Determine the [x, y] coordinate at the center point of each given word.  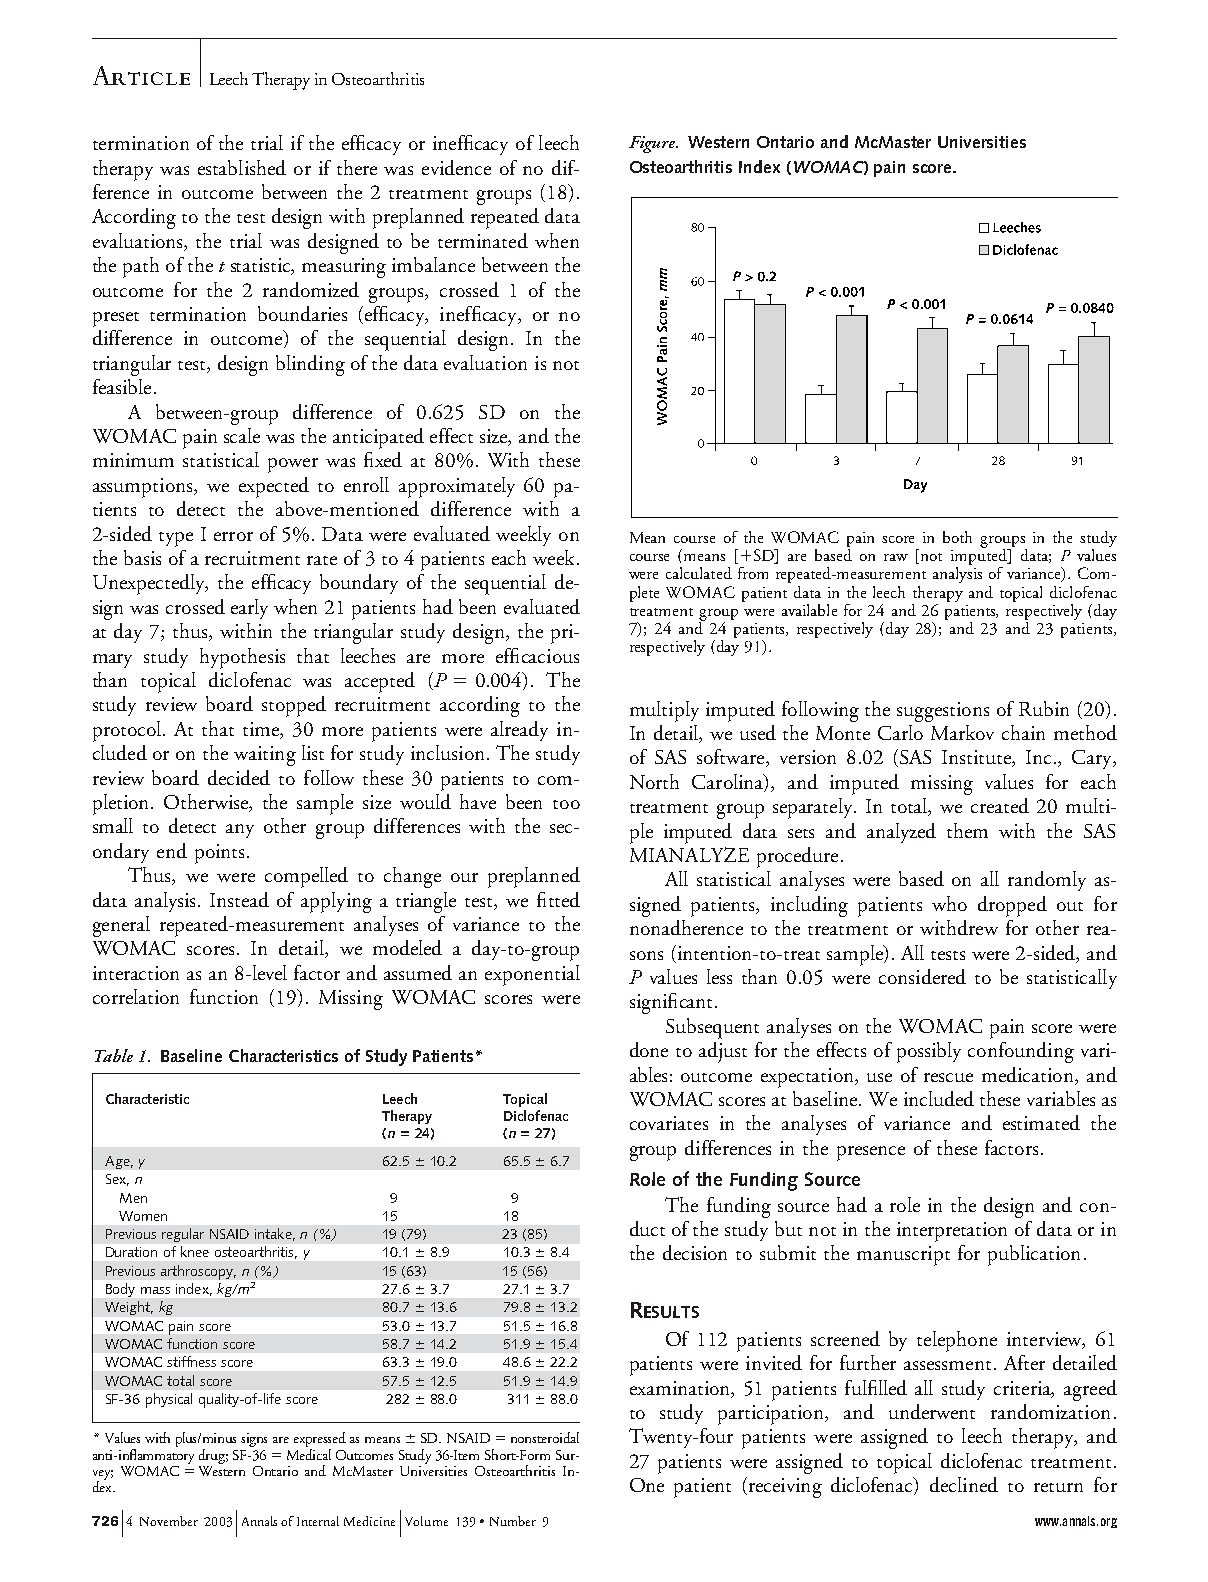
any [240, 831]
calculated [699, 573]
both [957, 537]
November [169, 1521]
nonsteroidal [545, 1437]
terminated [483, 240]
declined [964, 1484]
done [649, 1049]
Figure [653, 144]
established [242, 167]
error [233, 536]
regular [183, 1235]
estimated [1041, 1122]
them [967, 830]
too [566, 804]
